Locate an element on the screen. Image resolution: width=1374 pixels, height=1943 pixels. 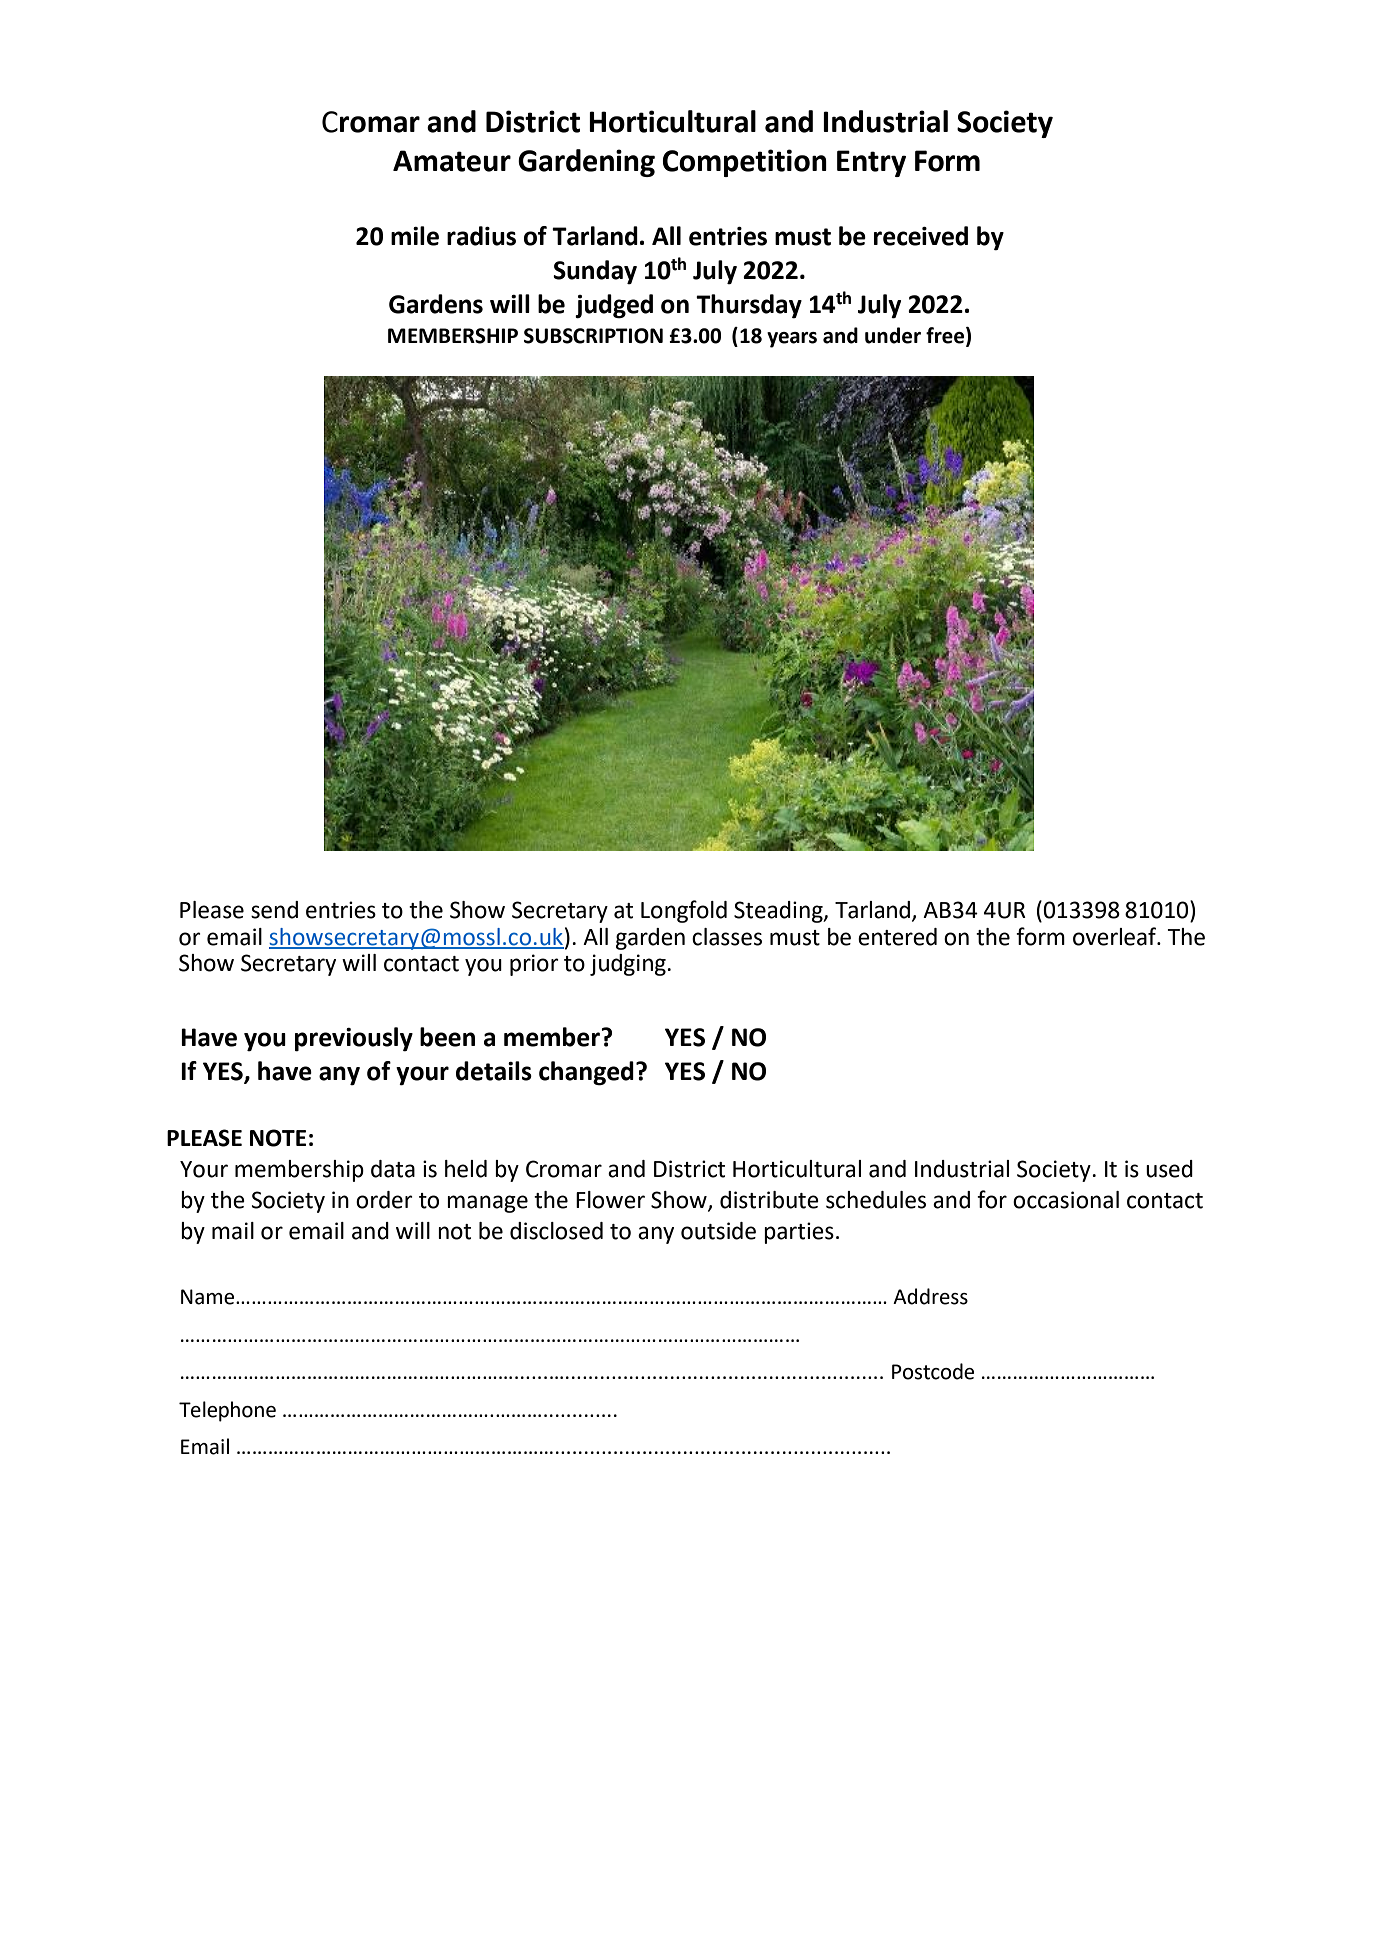
received is located at coordinates (921, 236).
